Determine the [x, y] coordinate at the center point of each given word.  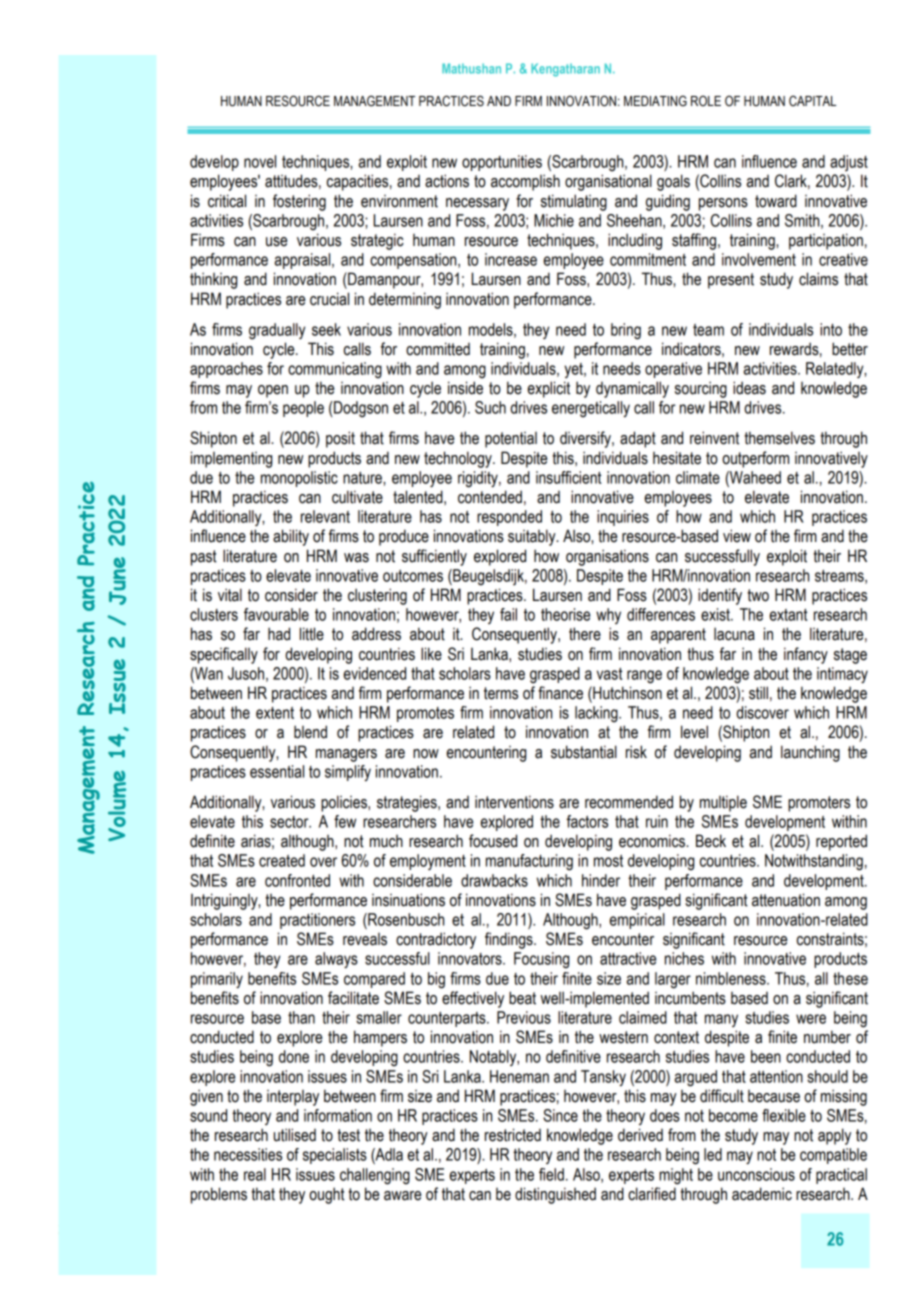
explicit [549, 389]
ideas [749, 388]
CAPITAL [812, 101]
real [255, 1174]
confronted [297, 880]
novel [260, 161]
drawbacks [494, 880]
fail [508, 614]
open [273, 391]
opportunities [502, 163]
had [279, 634]
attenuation [786, 900]
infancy [806, 655]
